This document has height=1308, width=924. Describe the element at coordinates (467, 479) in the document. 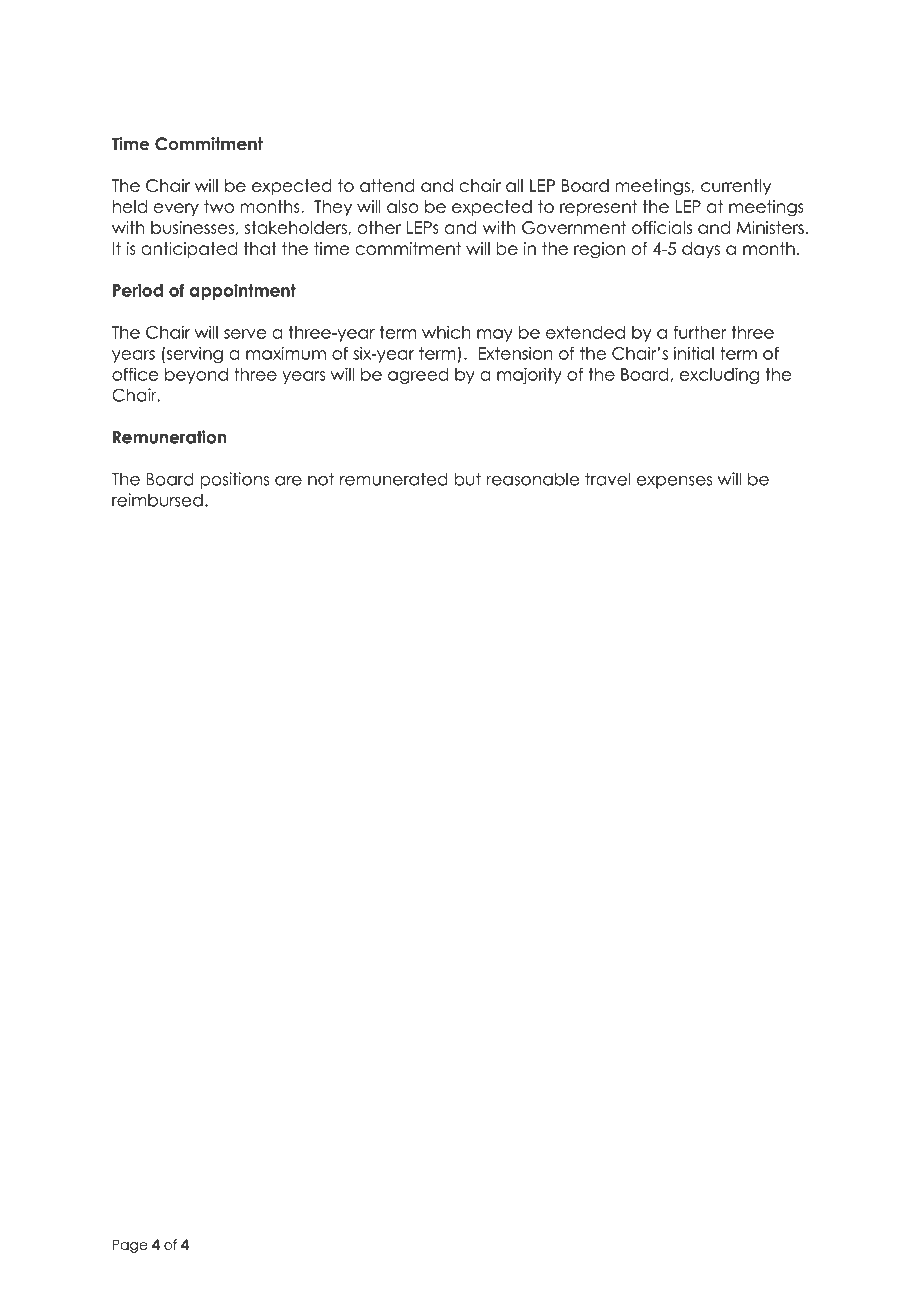

I see `but` at that location.
